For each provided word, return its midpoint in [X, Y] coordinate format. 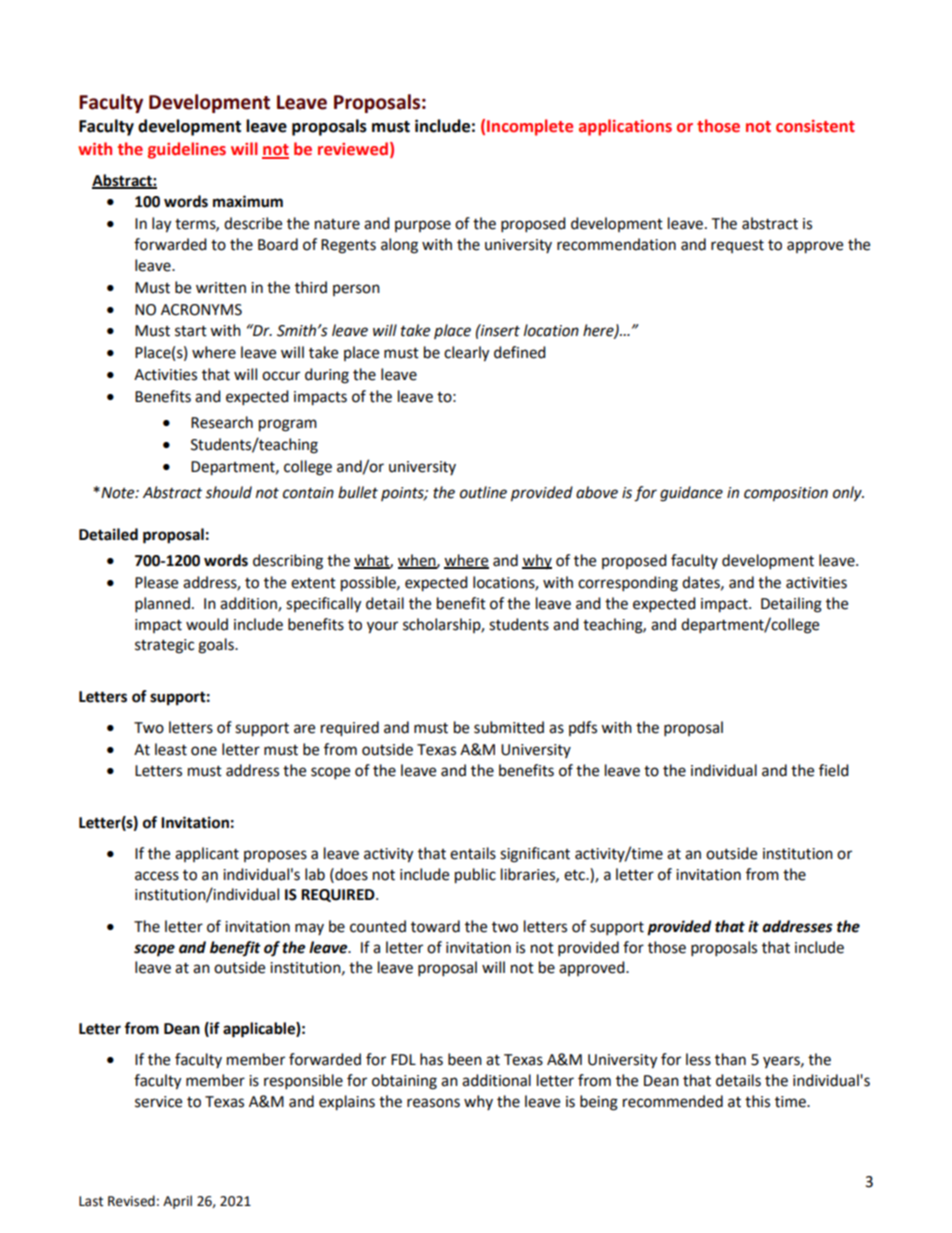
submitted [509, 727]
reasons [433, 1103]
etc [575, 875]
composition [786, 494]
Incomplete [530, 127]
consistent [815, 126]
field [834, 770]
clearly [466, 354]
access [157, 876]
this [757, 1101]
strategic [164, 646]
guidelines [187, 150]
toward [435, 926]
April [177, 1202]
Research [222, 422]
